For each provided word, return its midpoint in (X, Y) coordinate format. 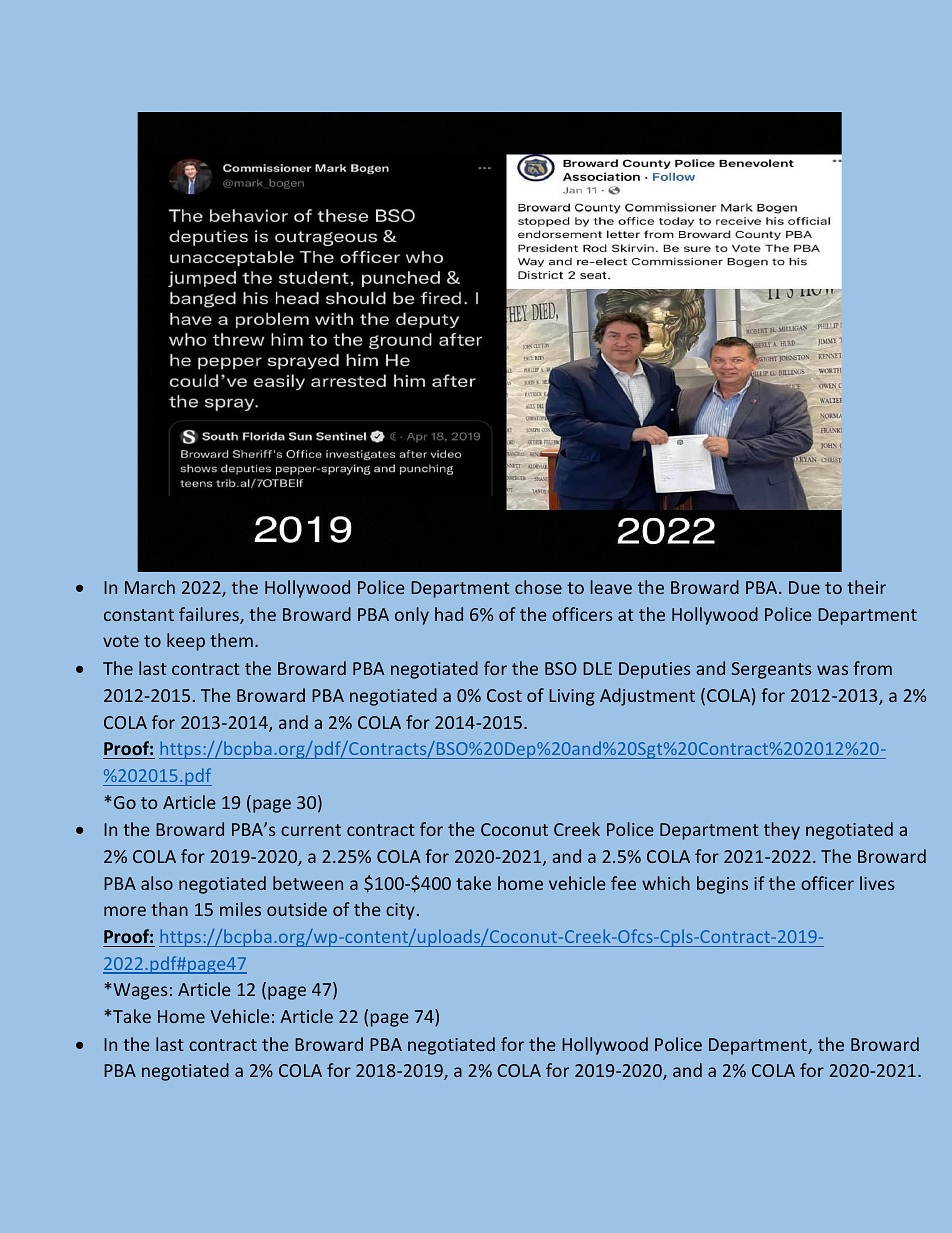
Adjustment (647, 697)
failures (210, 615)
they (782, 831)
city (400, 911)
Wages (140, 991)
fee (623, 883)
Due (804, 587)
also (157, 883)
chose (538, 587)
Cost (504, 695)
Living (572, 697)
